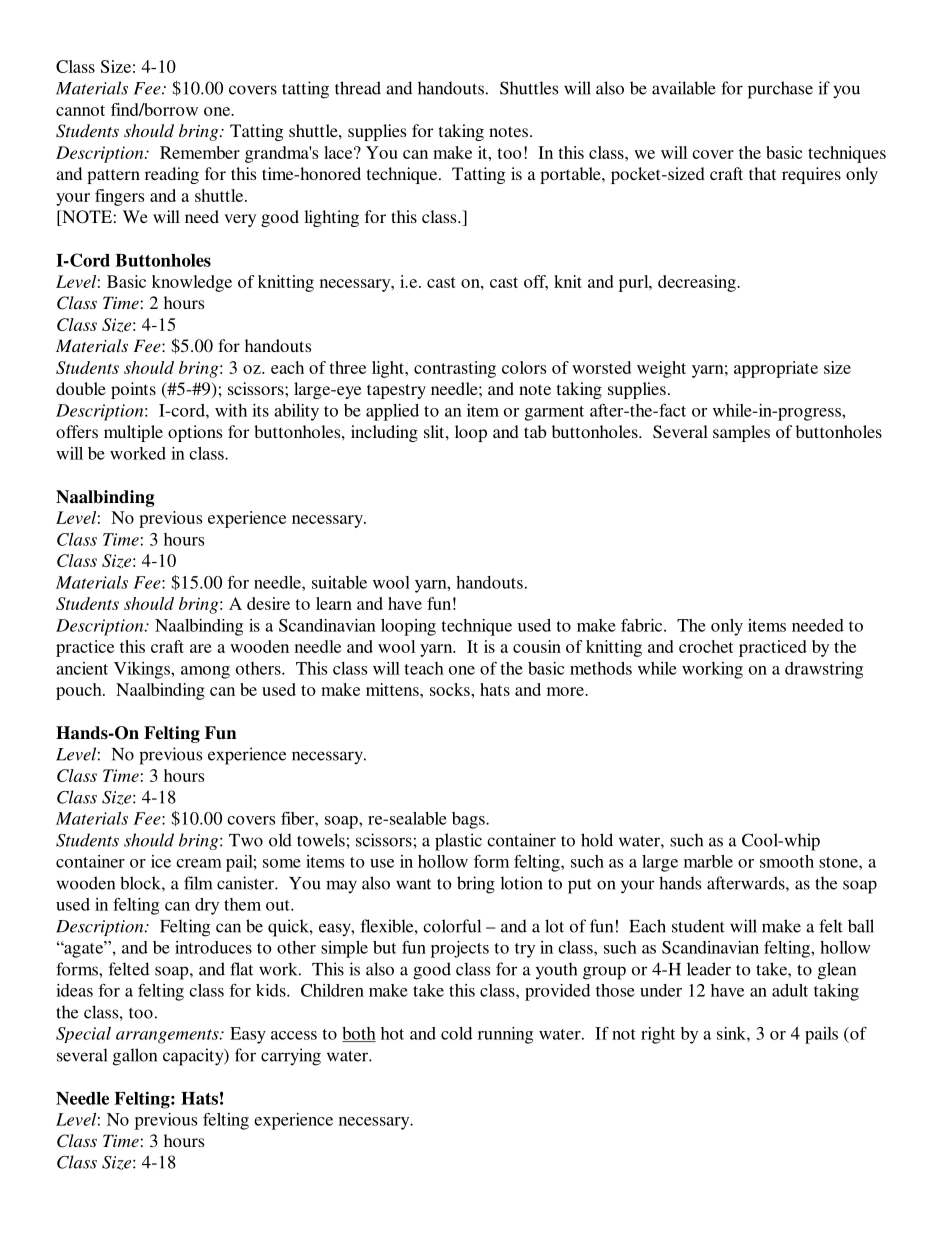 The image size is (952, 1233). Describe the element at coordinates (133, 390) in the page. I see `points` at that location.
